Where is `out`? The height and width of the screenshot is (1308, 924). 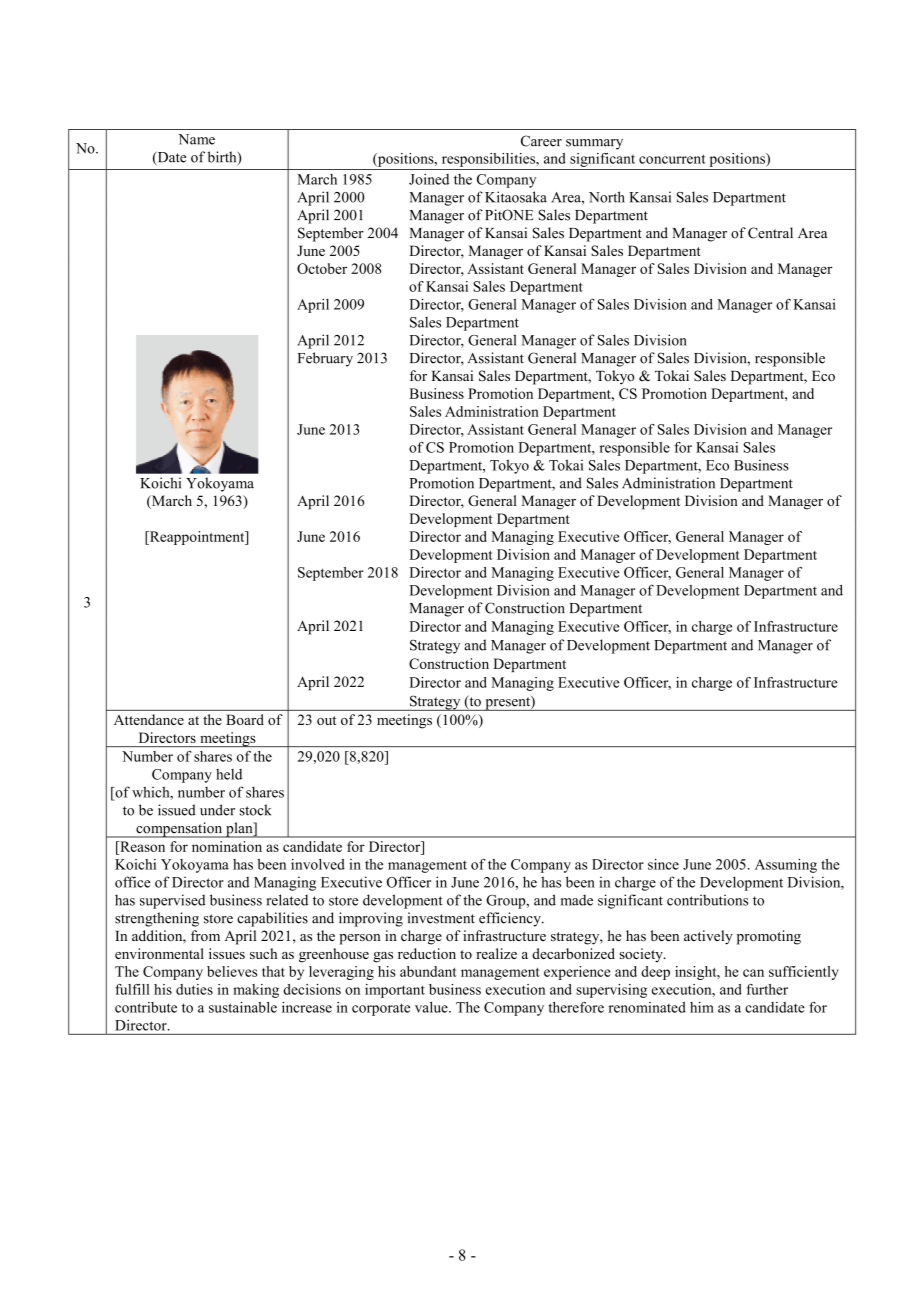
out is located at coordinates (326, 720).
